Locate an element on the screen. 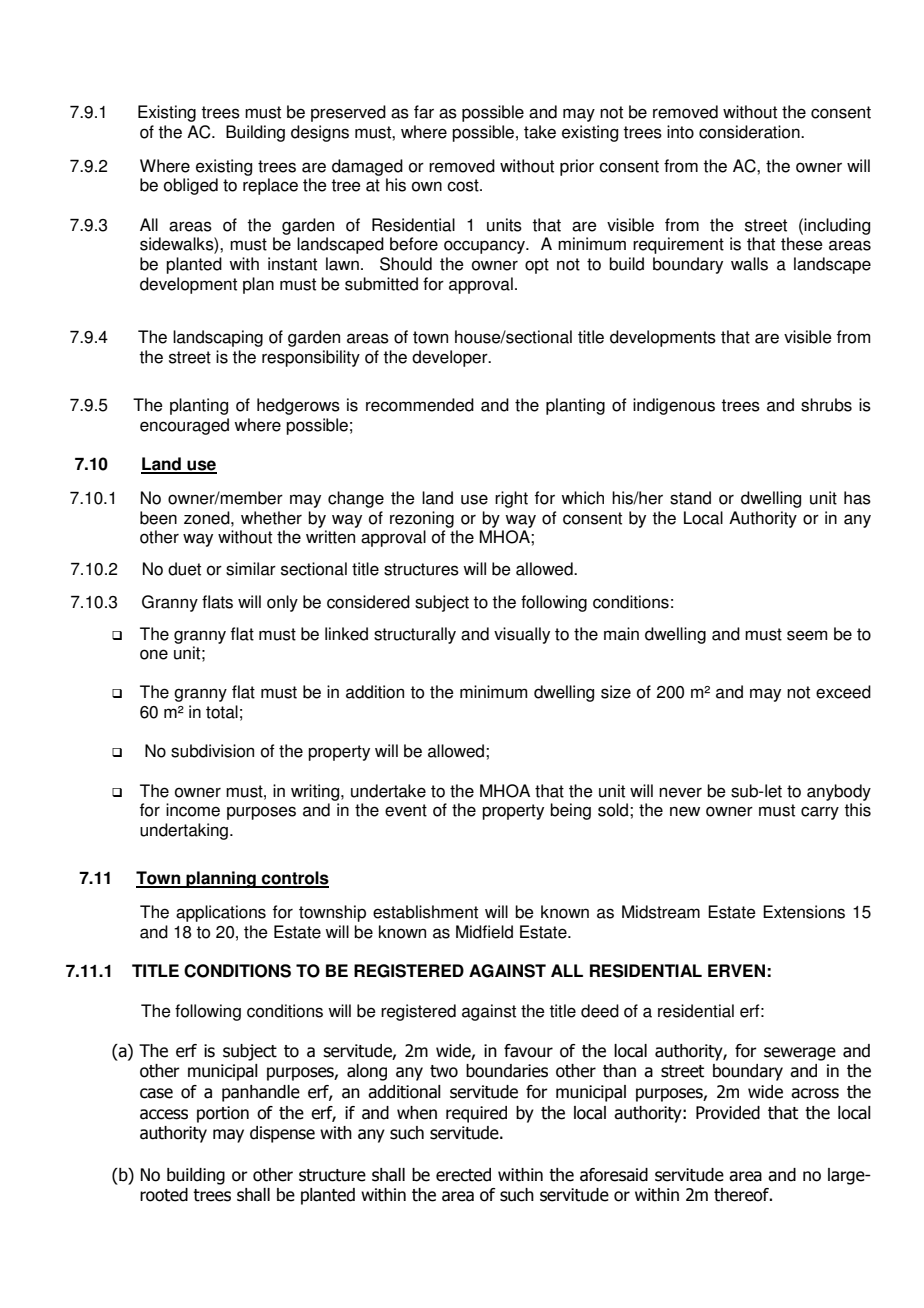 This screenshot has height=1308, width=924. portion is located at coordinates (223, 1114).
